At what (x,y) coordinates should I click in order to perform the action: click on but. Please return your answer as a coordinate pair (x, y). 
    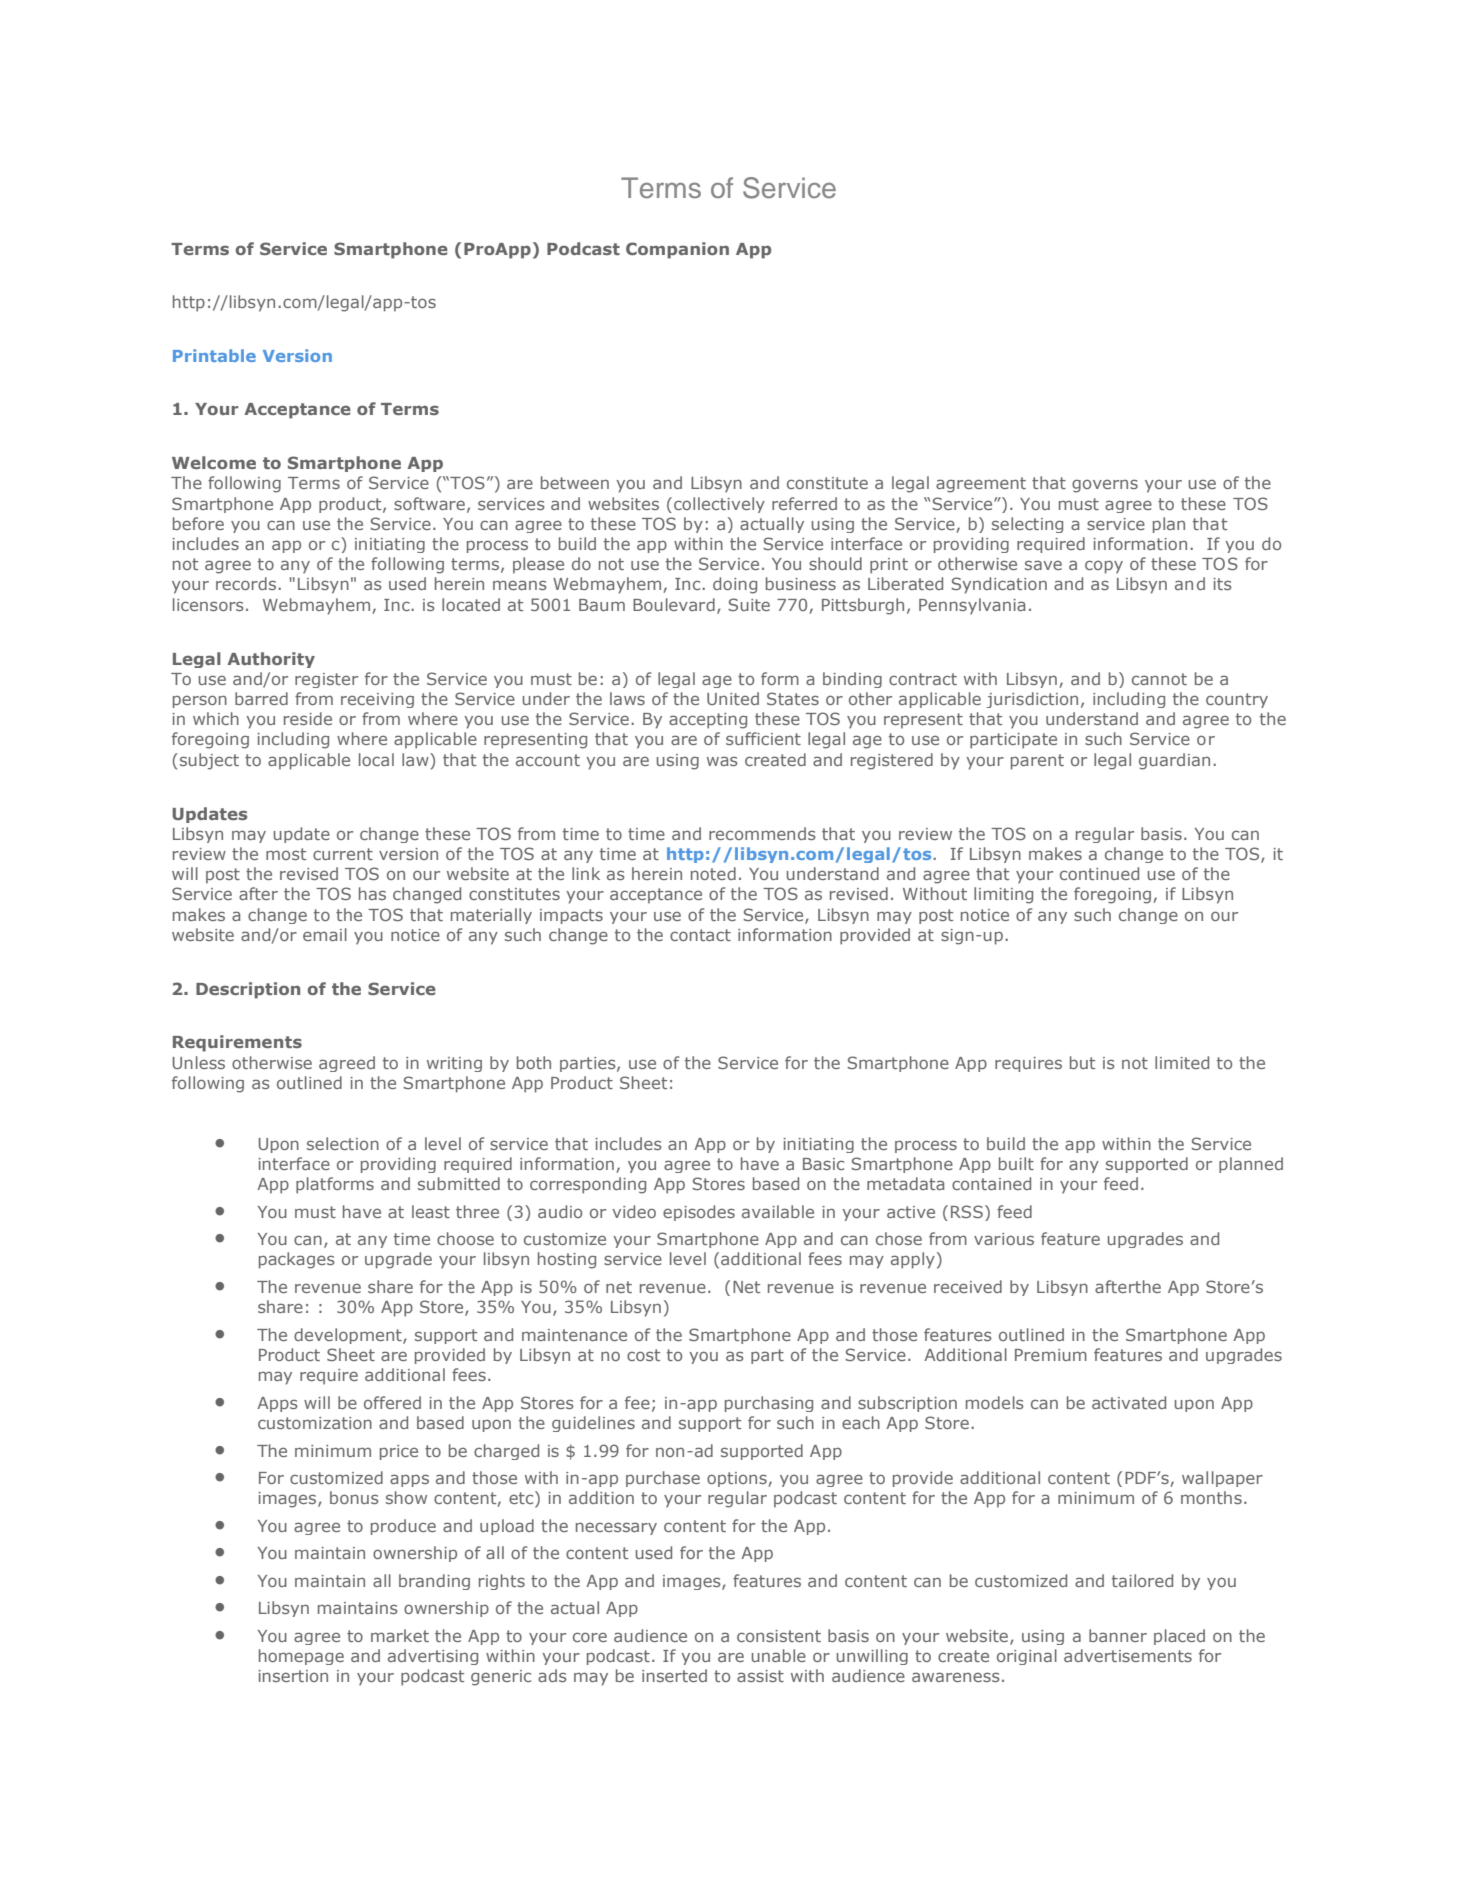
    Looking at the image, I should click on (1082, 1062).
